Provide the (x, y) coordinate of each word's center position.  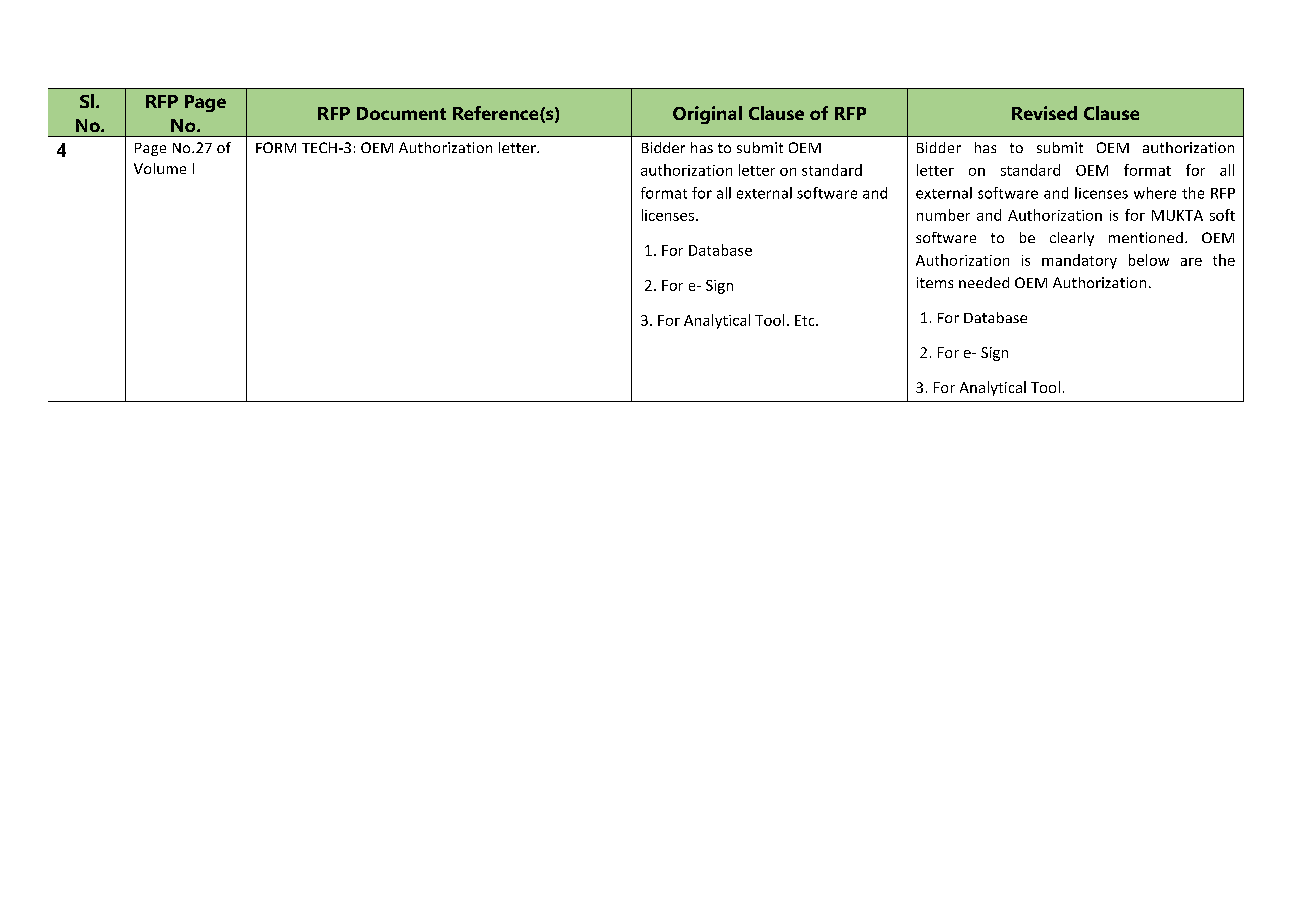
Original (707, 115)
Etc (806, 320)
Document (401, 113)
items (935, 282)
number (943, 215)
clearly (1072, 239)
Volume (160, 168)
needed (984, 282)
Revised (1044, 113)
